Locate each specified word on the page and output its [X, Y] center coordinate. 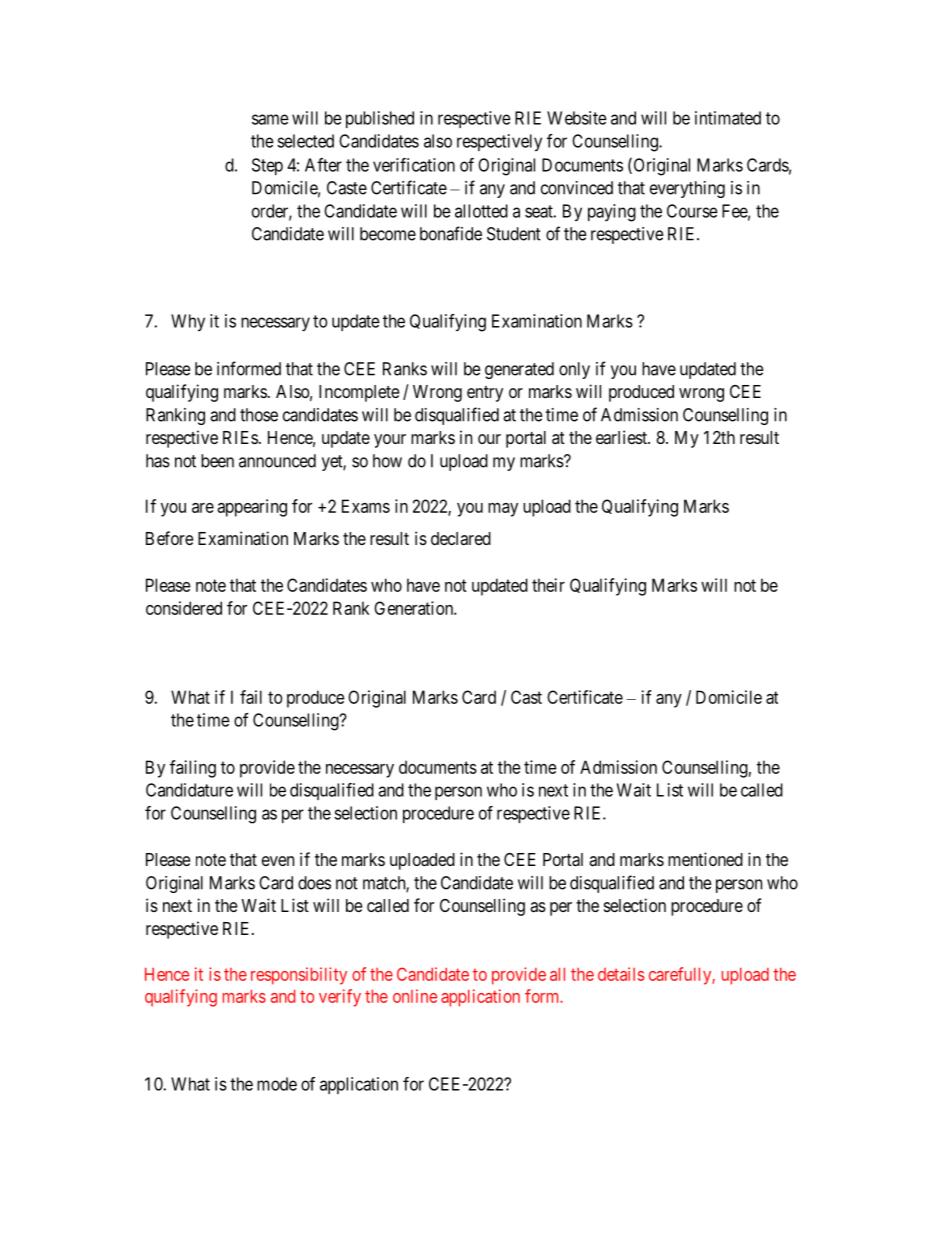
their [548, 585]
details [621, 974]
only [574, 370]
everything [687, 189]
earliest [622, 437]
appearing [252, 508]
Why [188, 323]
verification [414, 165]
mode [277, 1084]
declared [461, 538]
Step [267, 166]
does [314, 883]
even [278, 861]
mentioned [705, 859]
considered [184, 608]
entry [485, 394]
